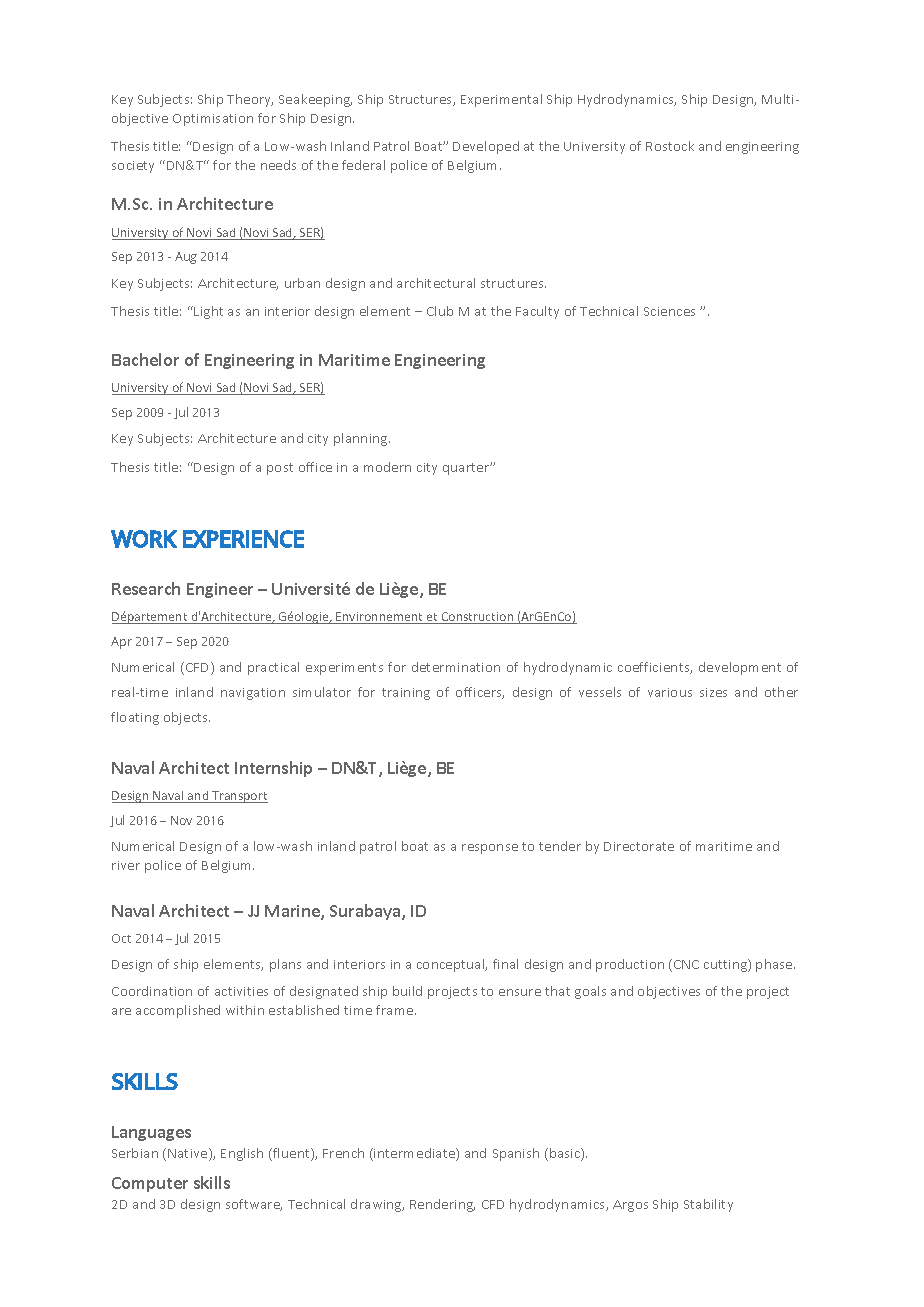 Image resolution: width=924 pixels, height=1307 pixels. I want to click on Experimental, so click(501, 100).
